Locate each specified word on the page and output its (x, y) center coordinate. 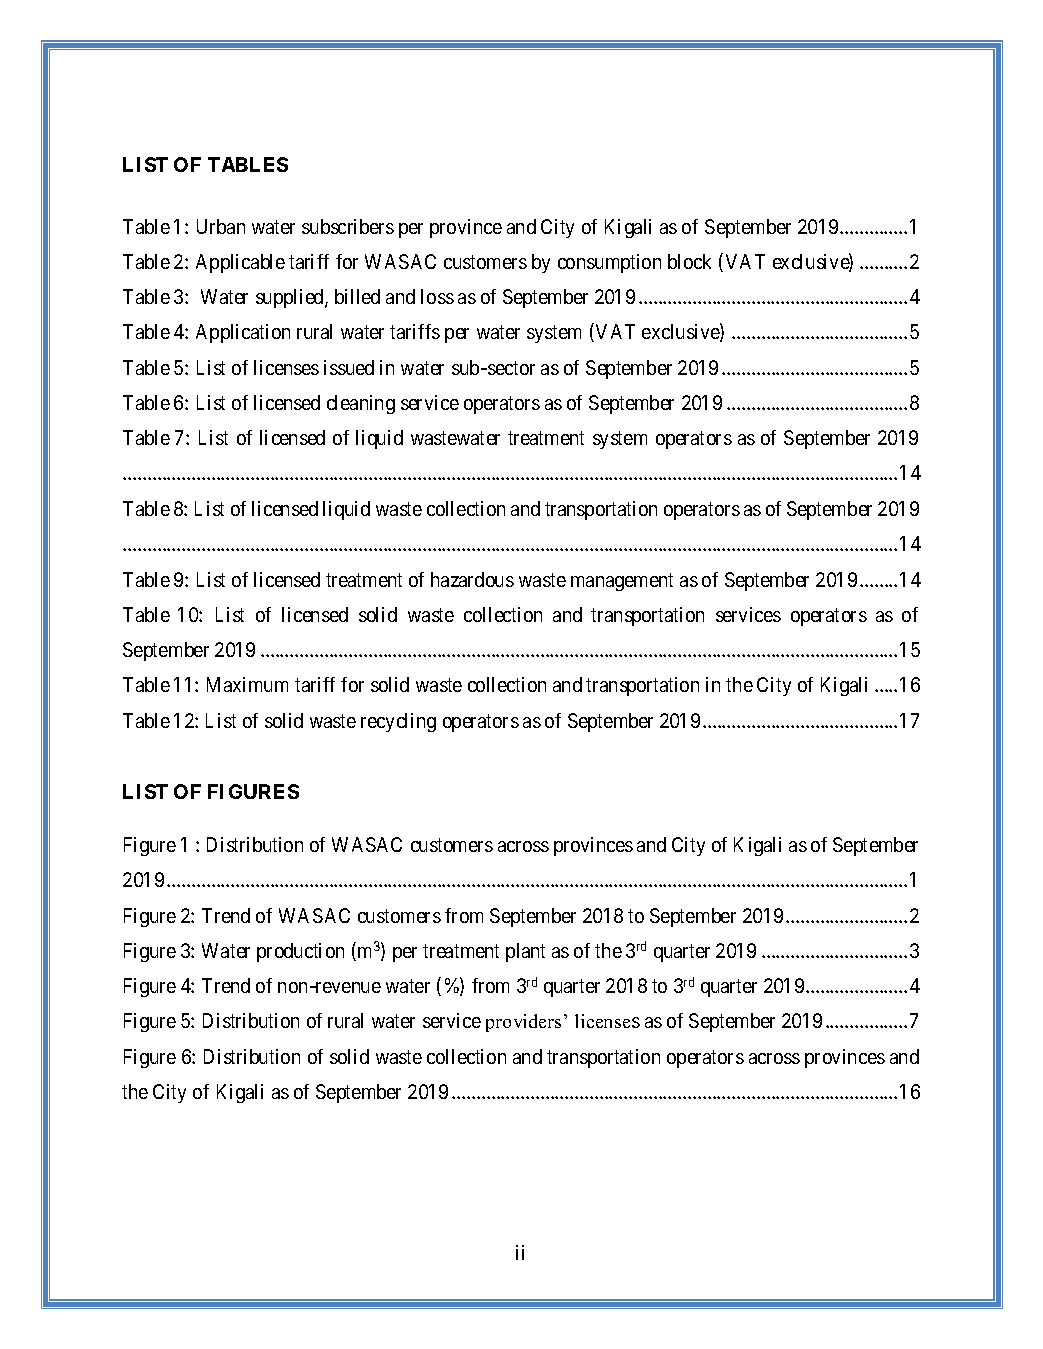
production (300, 952)
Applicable (240, 263)
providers (523, 1023)
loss (437, 296)
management (622, 582)
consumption (609, 263)
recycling (398, 722)
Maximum (247, 684)
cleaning (361, 404)
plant (525, 952)
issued (349, 367)
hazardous (472, 579)
